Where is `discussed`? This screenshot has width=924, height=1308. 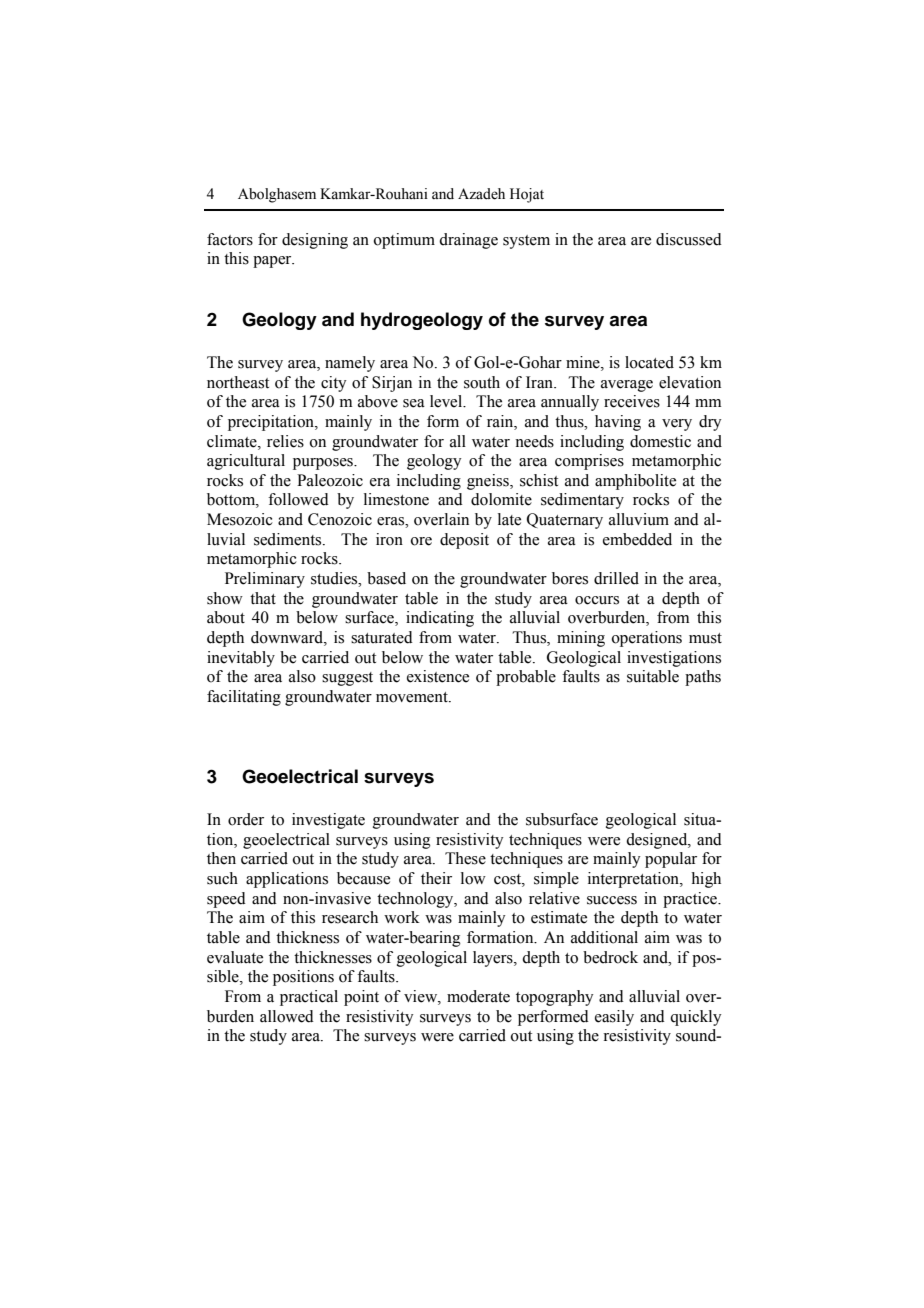
discussed is located at coordinates (689, 239).
